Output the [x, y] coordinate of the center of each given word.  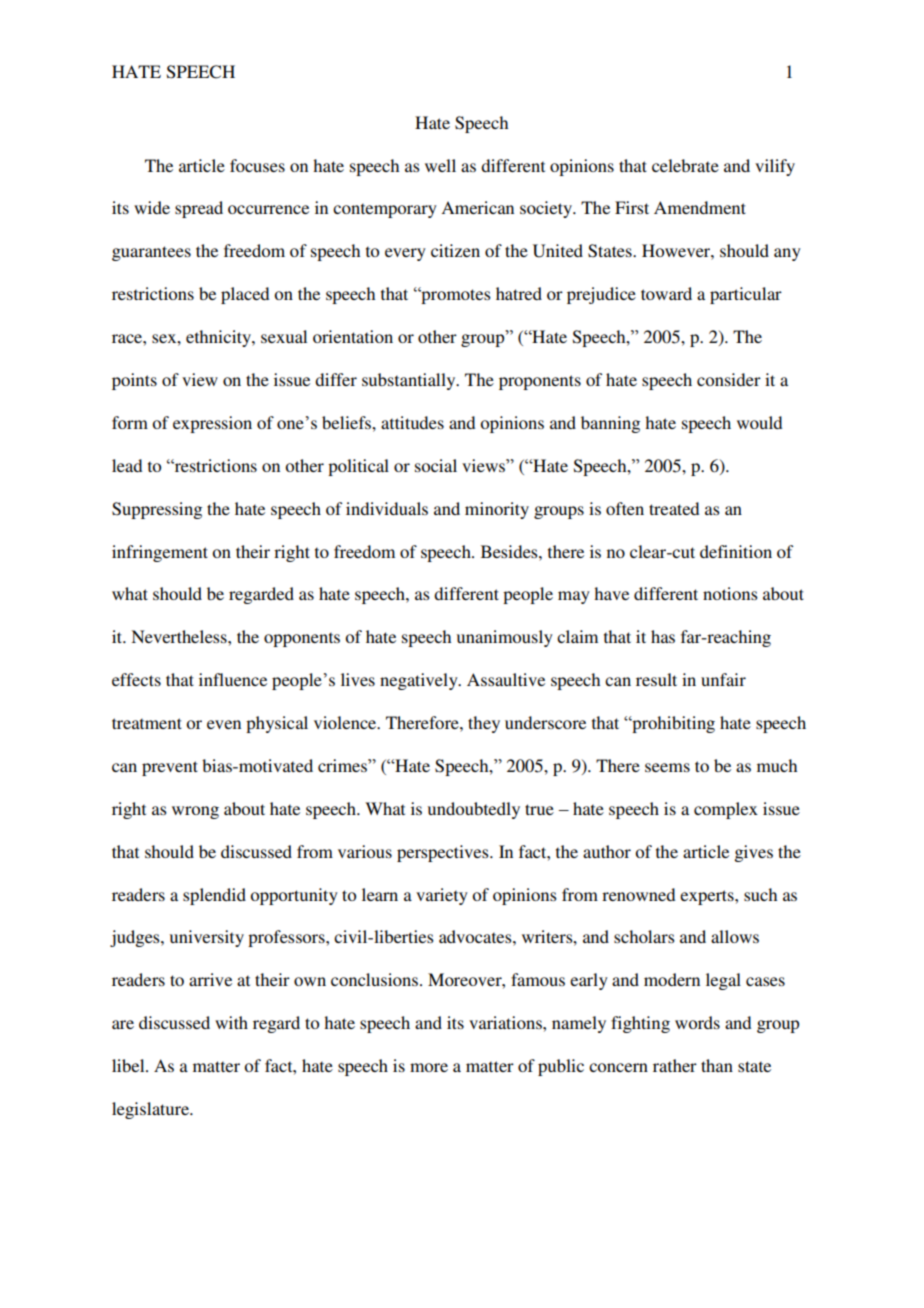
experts [708, 897]
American [477, 207]
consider [729, 379]
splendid [214, 896]
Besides [510, 551]
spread [199, 209]
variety [442, 896]
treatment [147, 723]
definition [736, 551]
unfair [723, 679]
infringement [160, 553]
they [484, 724]
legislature [151, 1110]
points [134, 381]
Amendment [700, 207]
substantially [410, 381]
